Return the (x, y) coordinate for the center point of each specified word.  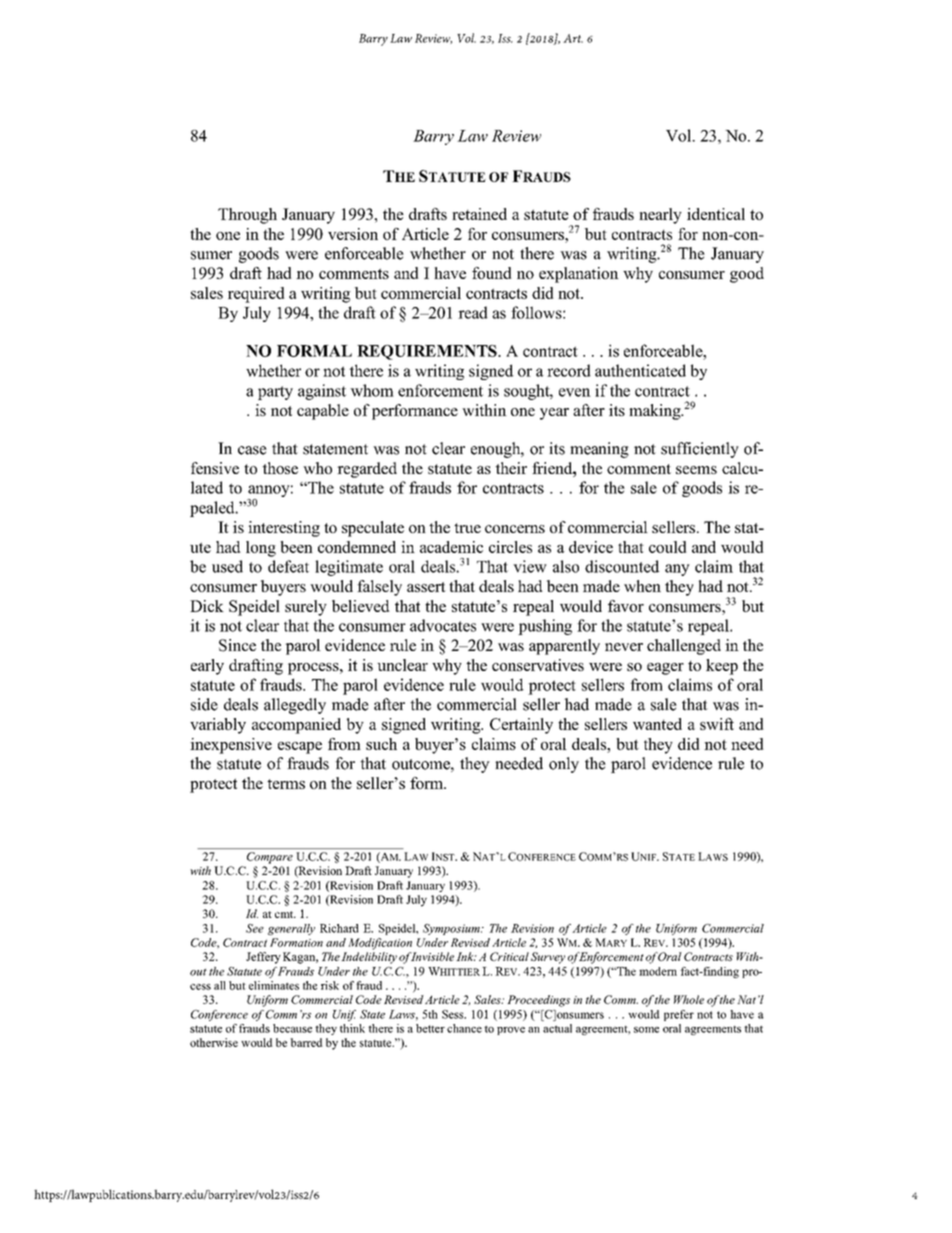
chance (464, 1028)
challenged (684, 647)
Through (247, 216)
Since (237, 645)
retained (479, 214)
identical (716, 214)
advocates (443, 625)
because (292, 1028)
